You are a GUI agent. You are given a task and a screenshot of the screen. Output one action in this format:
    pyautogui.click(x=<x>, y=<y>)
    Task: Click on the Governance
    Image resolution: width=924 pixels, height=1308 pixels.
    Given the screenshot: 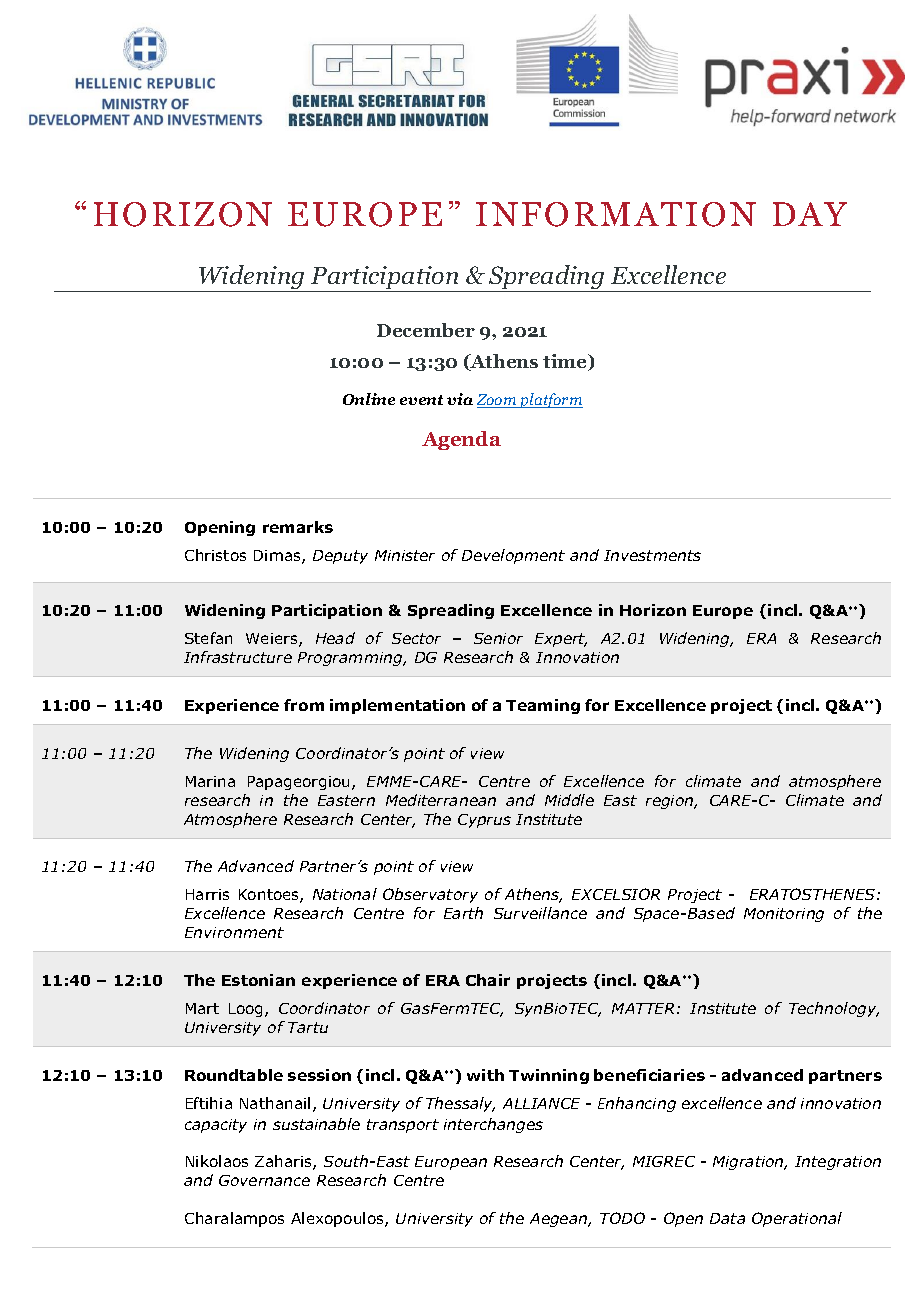 What is the action you would take?
    pyautogui.click(x=264, y=1180)
